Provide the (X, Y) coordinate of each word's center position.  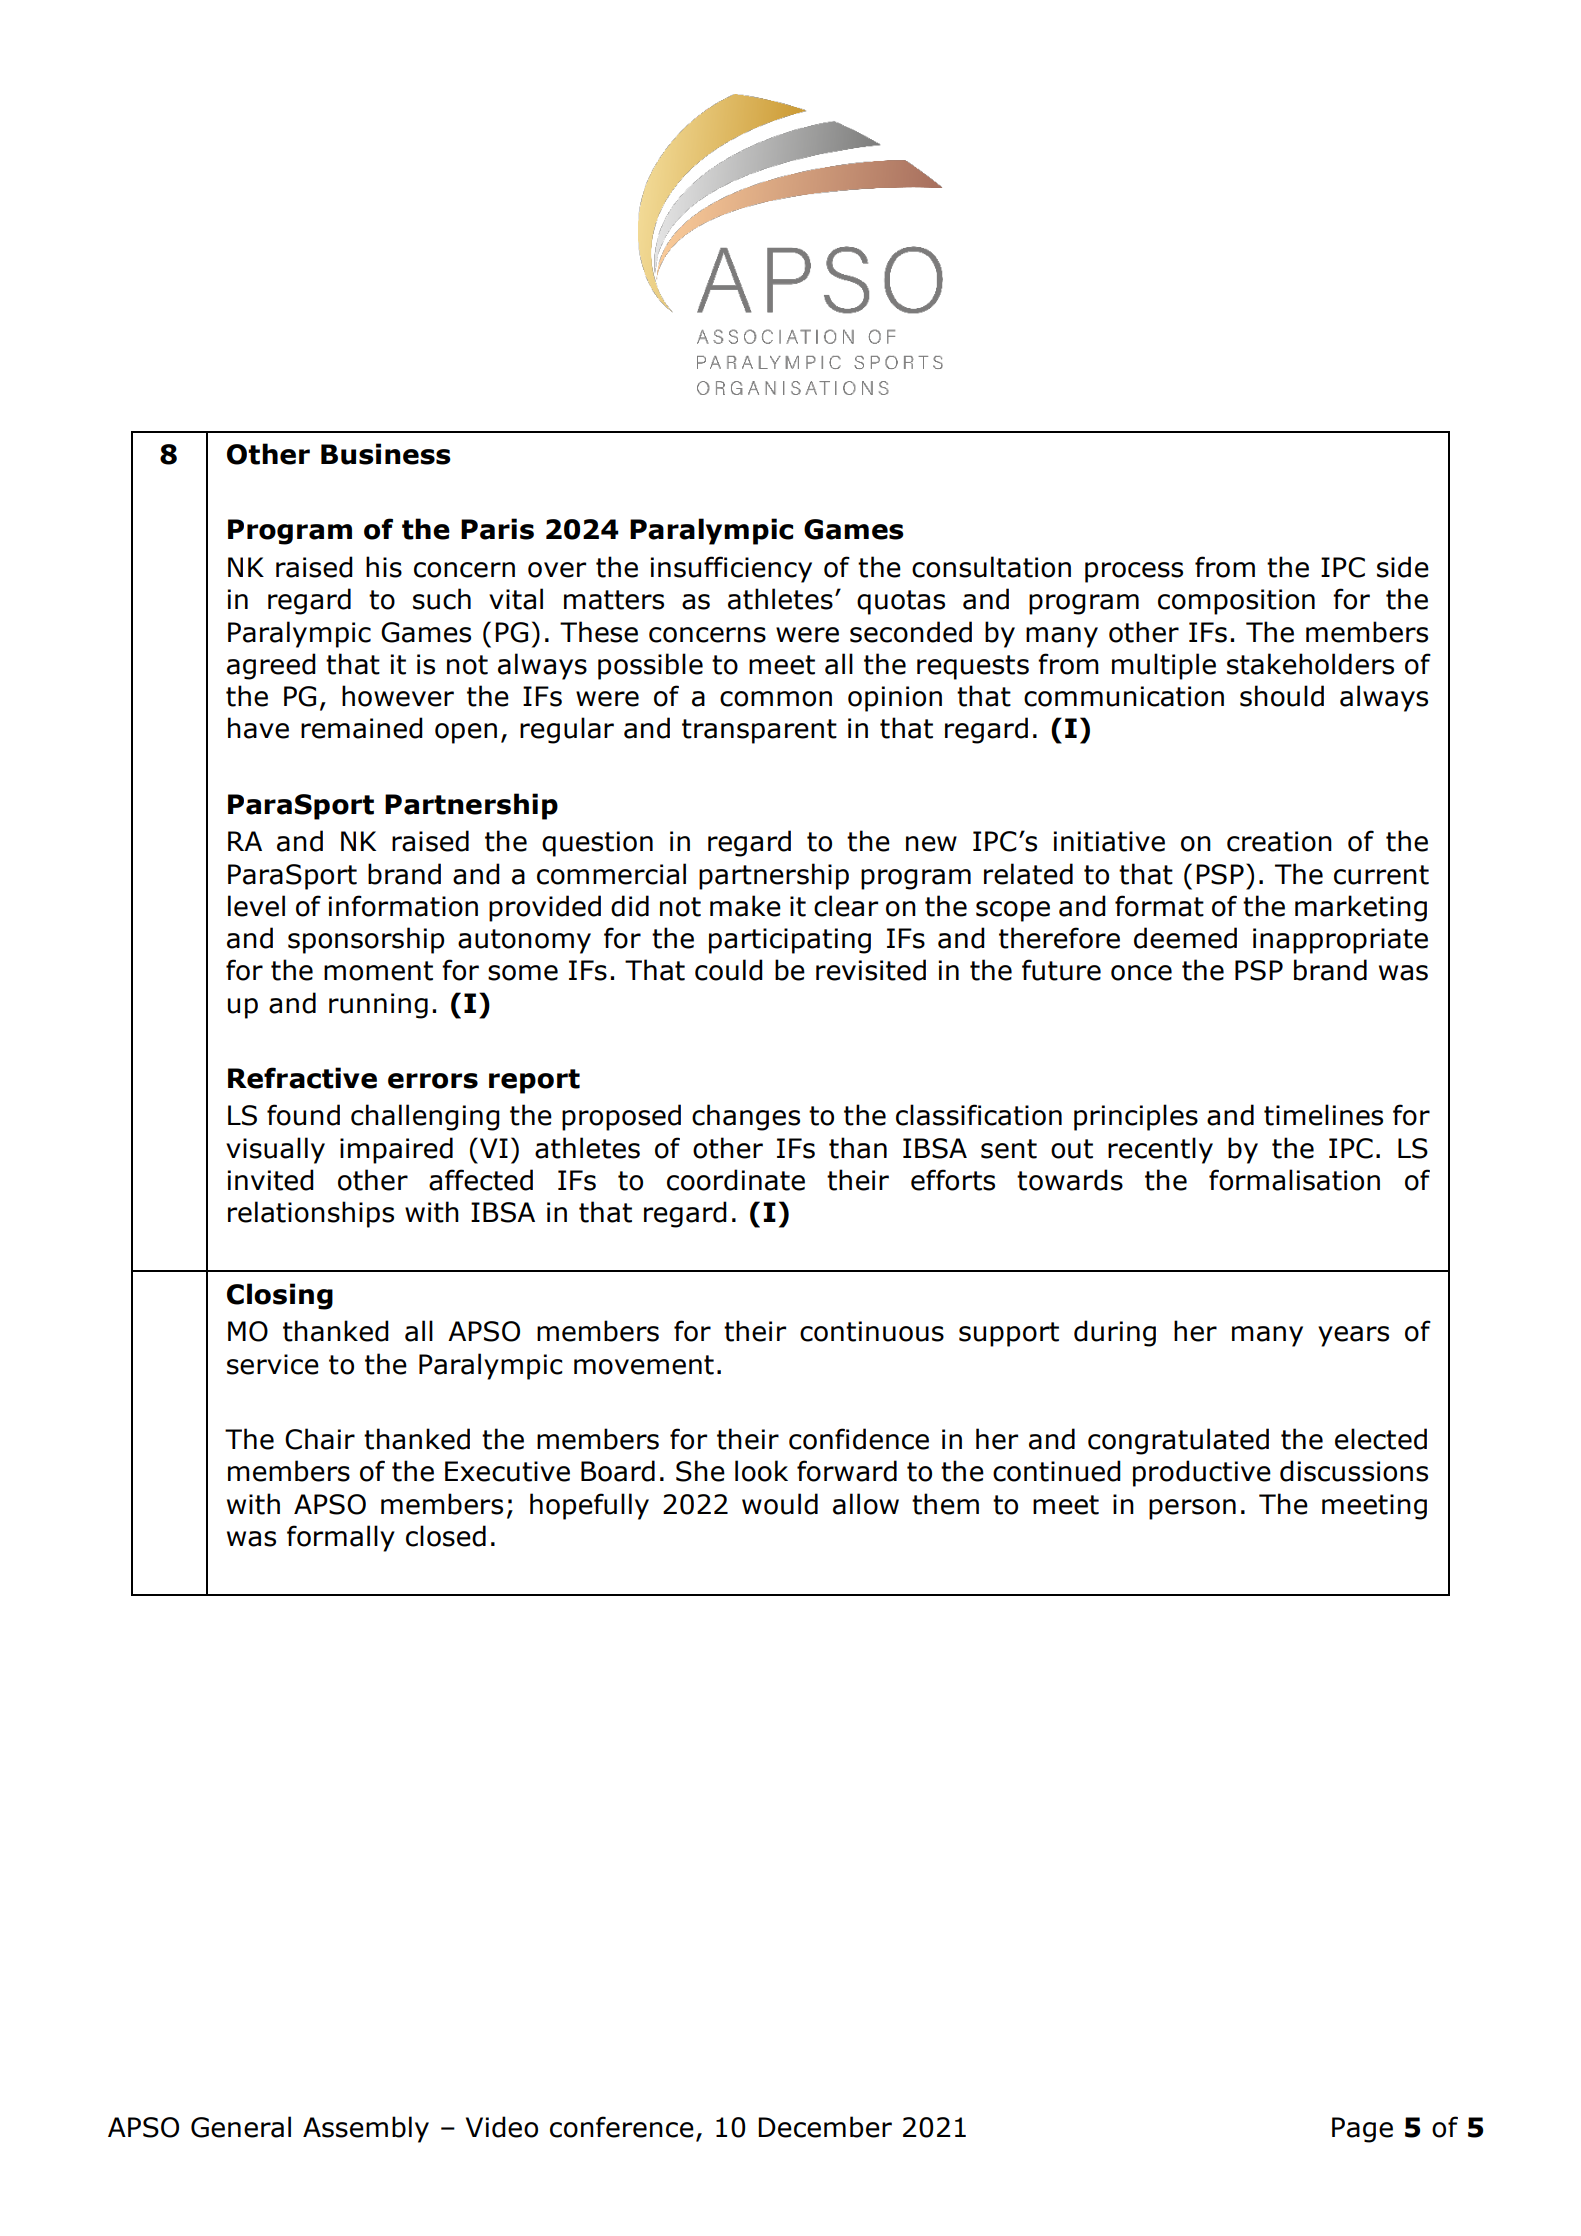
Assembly (366, 2129)
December (825, 2127)
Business (386, 454)
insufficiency (731, 569)
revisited (871, 970)
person (1192, 1509)
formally (341, 1538)
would (780, 1504)
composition (1236, 602)
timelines (1323, 1115)
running (378, 1006)
